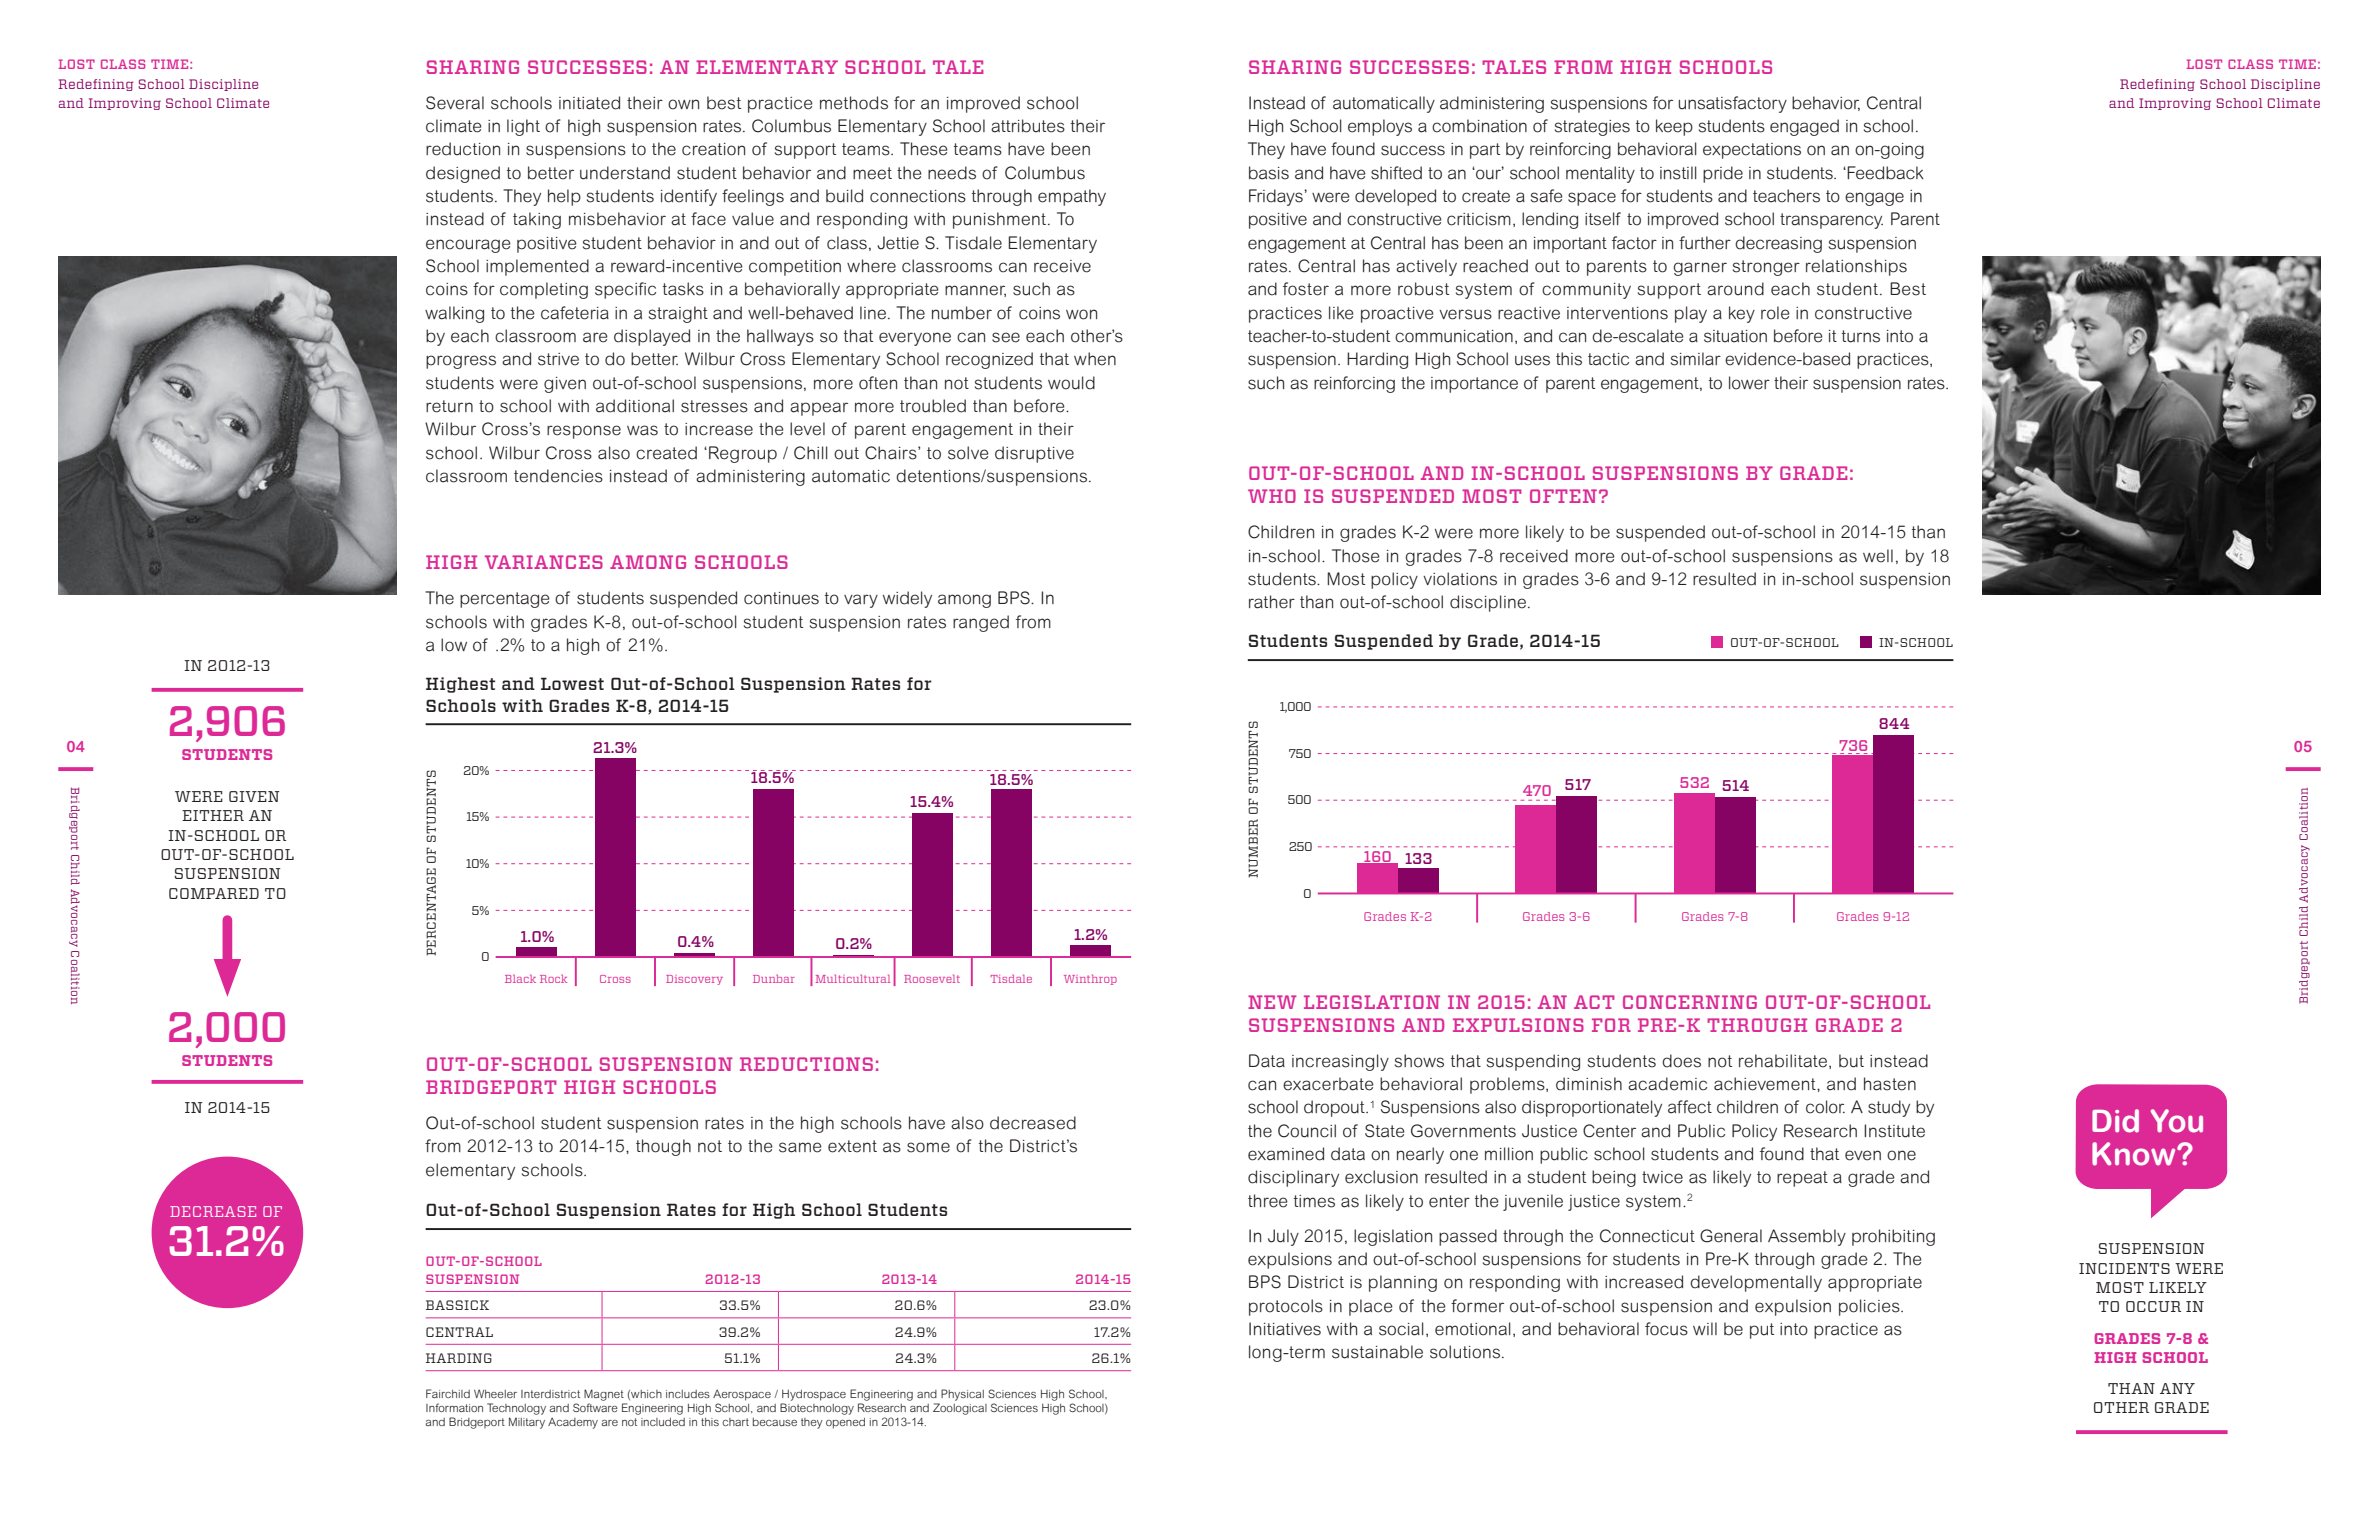 The height and width of the screenshot is (1539, 2379). What do you see at coordinates (449, 406) in the screenshot?
I see `return` at bounding box center [449, 406].
